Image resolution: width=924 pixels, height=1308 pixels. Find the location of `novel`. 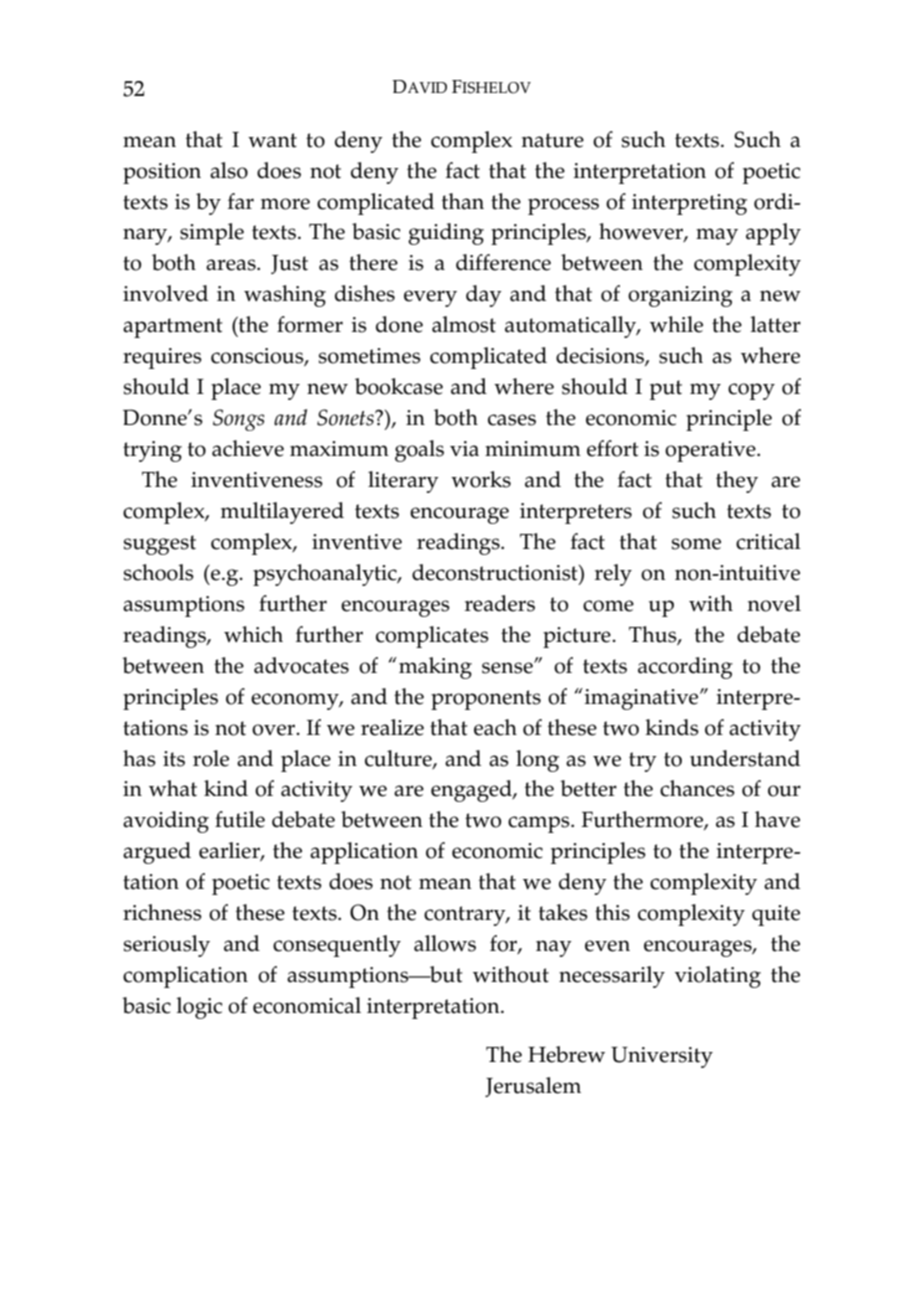

novel is located at coordinates (774, 603).
